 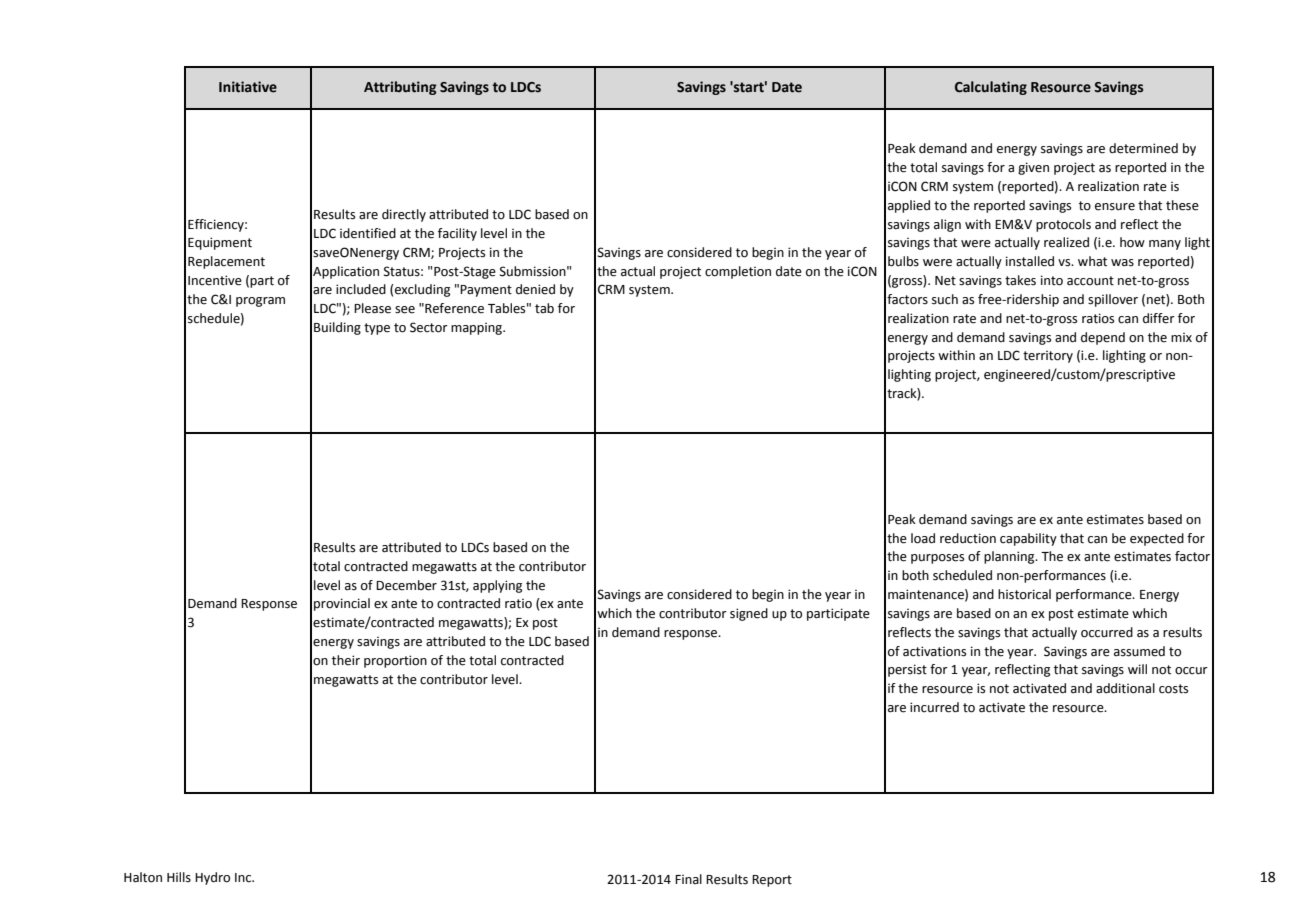 What do you see at coordinates (406, 585) in the screenshot?
I see `December` at bounding box center [406, 585].
